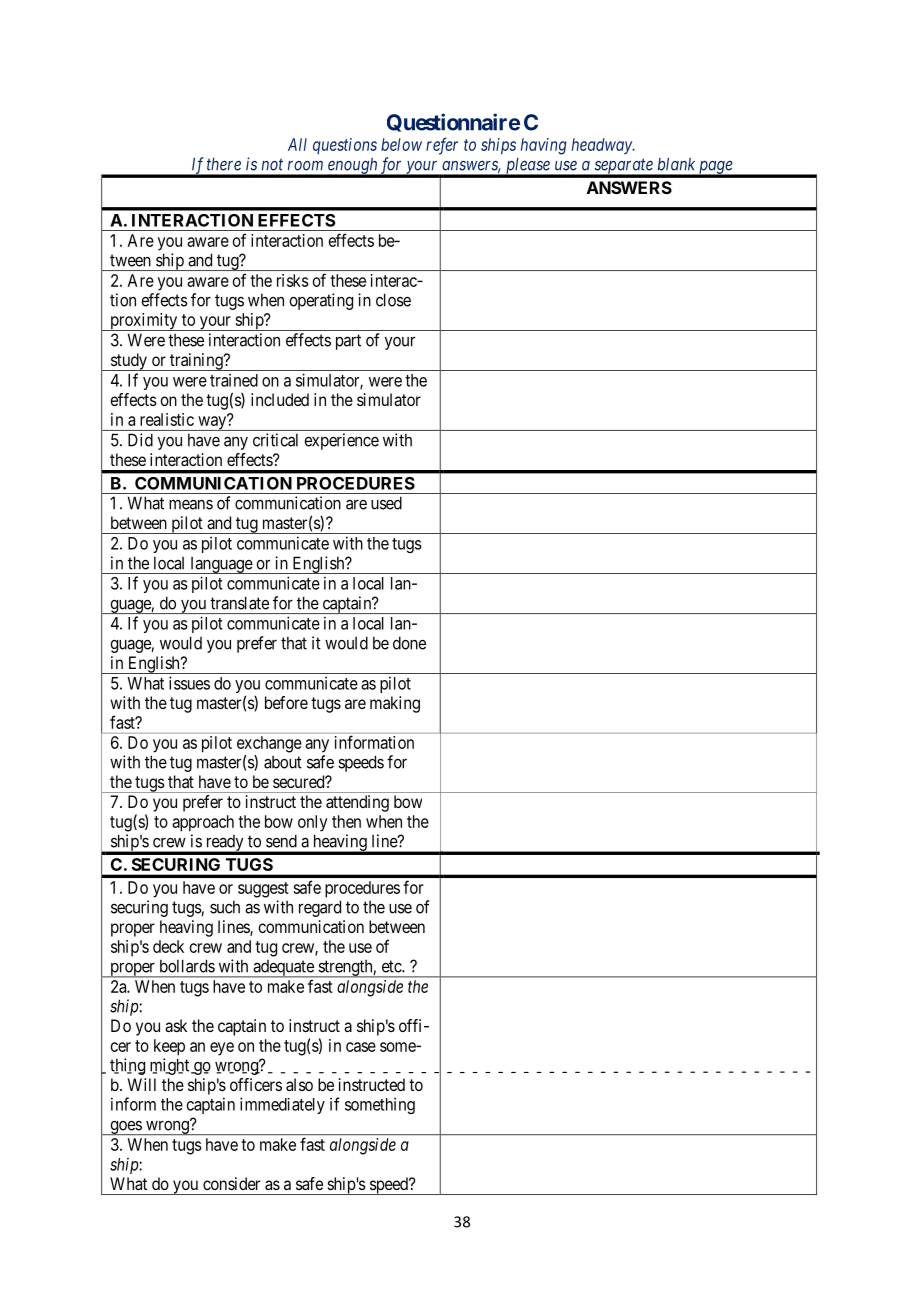  I want to click on there, so click(224, 164).
